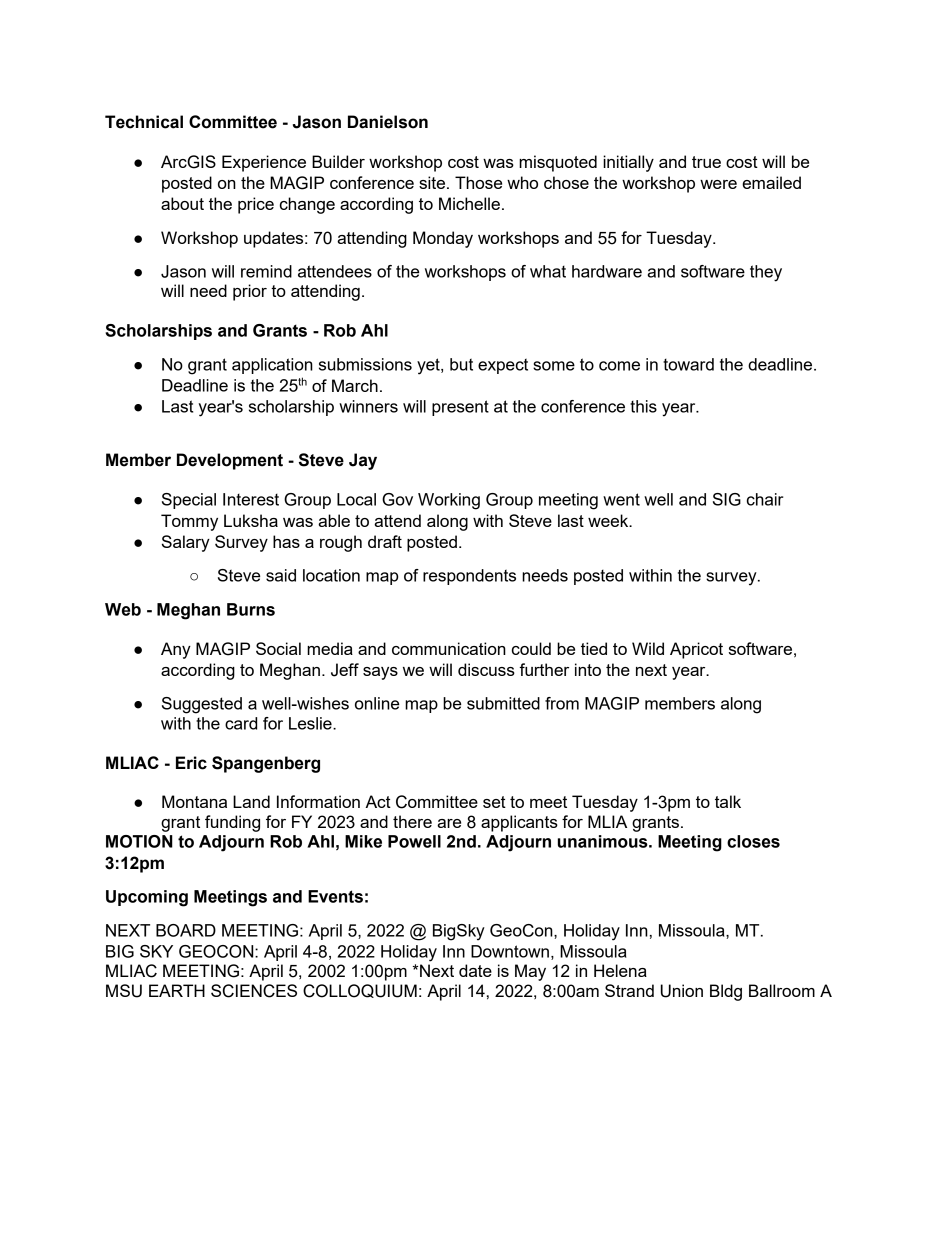 The image size is (952, 1233). I want to click on true, so click(706, 162).
